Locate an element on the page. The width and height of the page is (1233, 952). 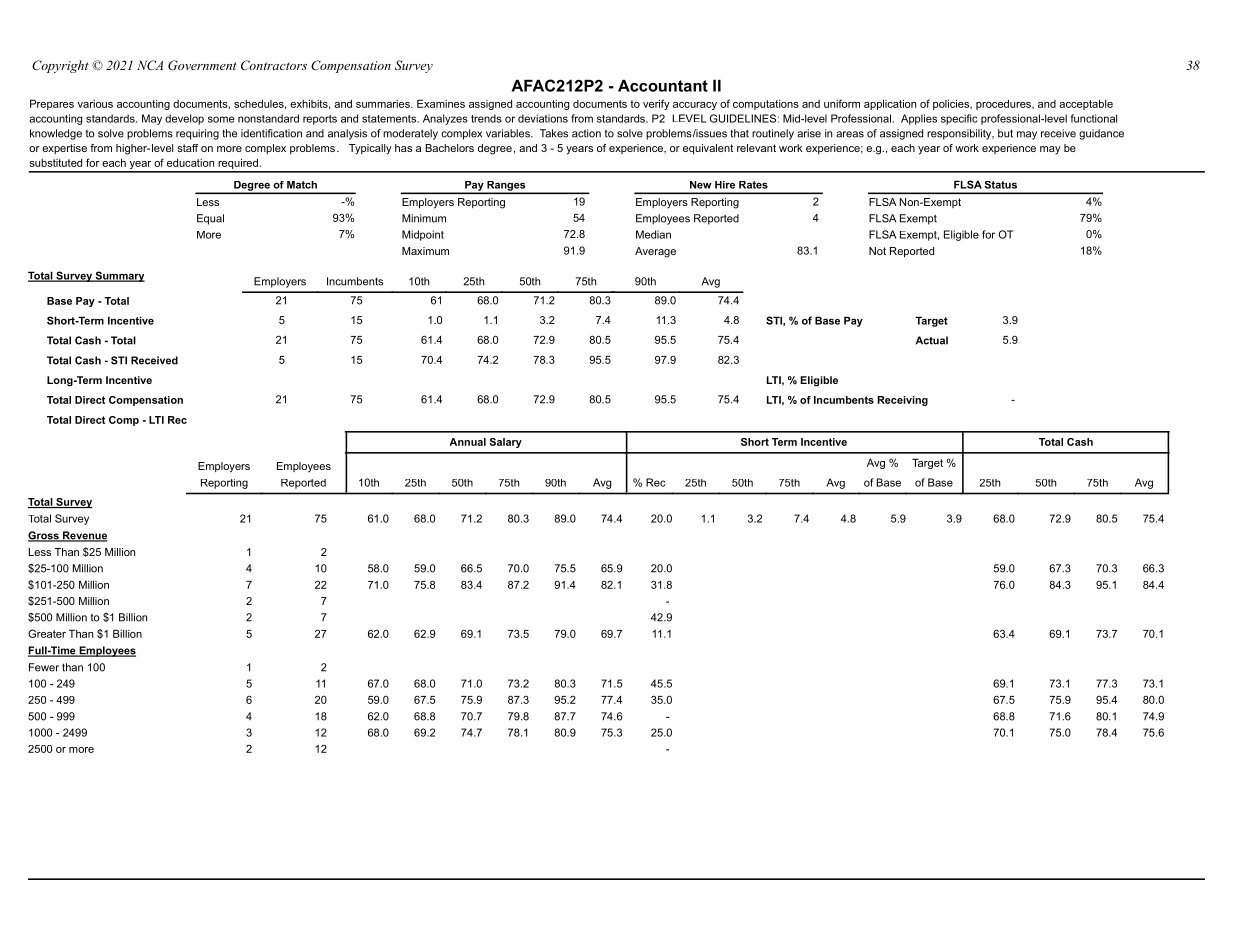
Receiving is located at coordinates (902, 401).
